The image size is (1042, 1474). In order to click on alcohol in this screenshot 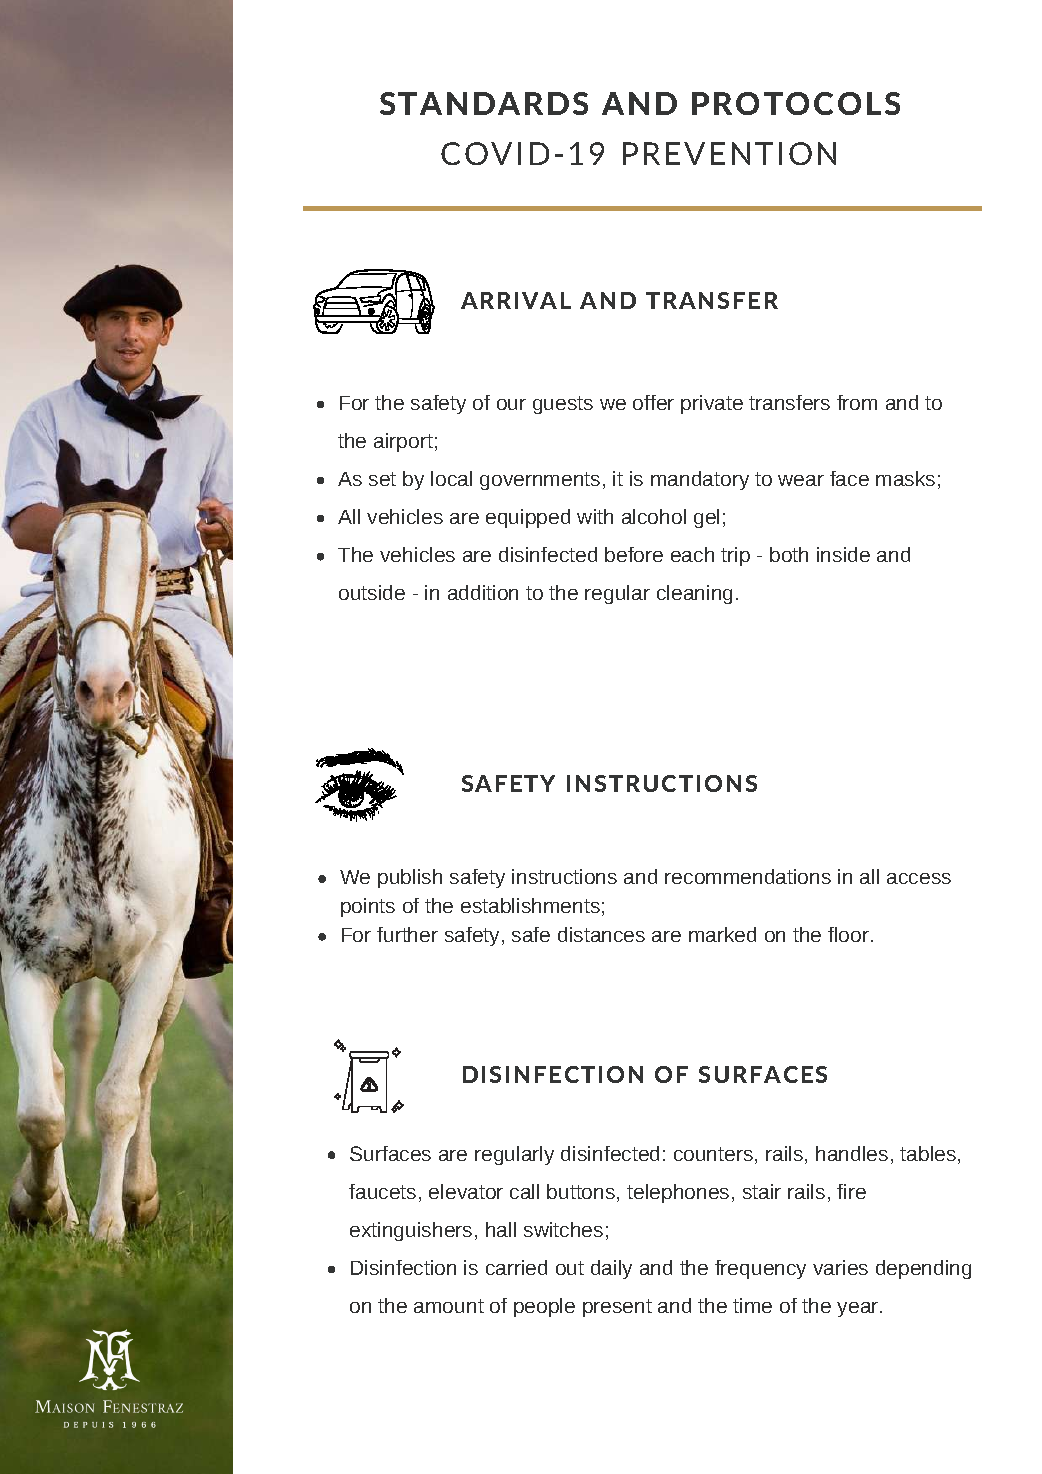, I will do `click(654, 516)`.
